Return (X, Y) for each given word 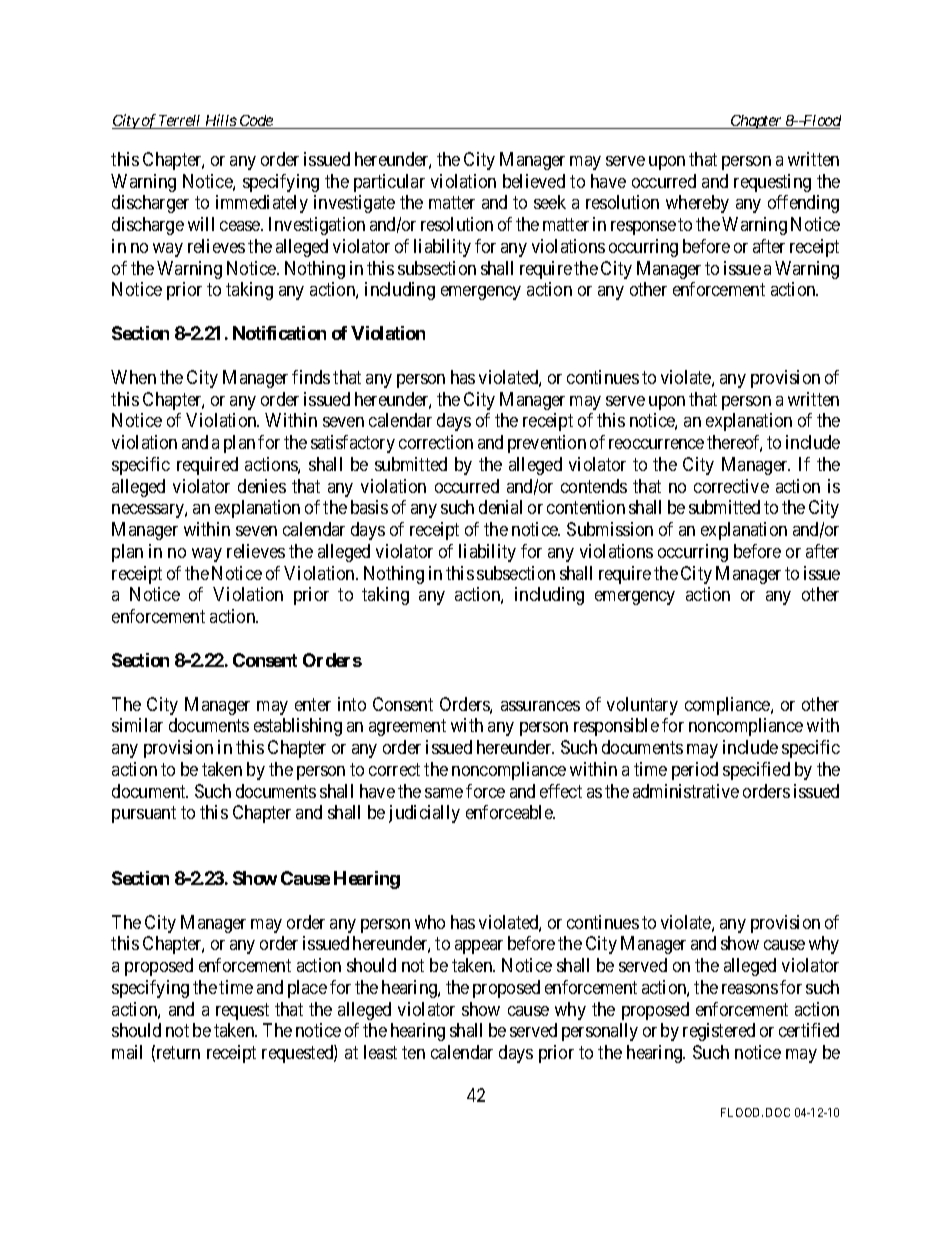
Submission (610, 529)
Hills (220, 121)
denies (262, 486)
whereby (697, 204)
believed (534, 181)
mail (127, 1052)
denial (500, 507)
